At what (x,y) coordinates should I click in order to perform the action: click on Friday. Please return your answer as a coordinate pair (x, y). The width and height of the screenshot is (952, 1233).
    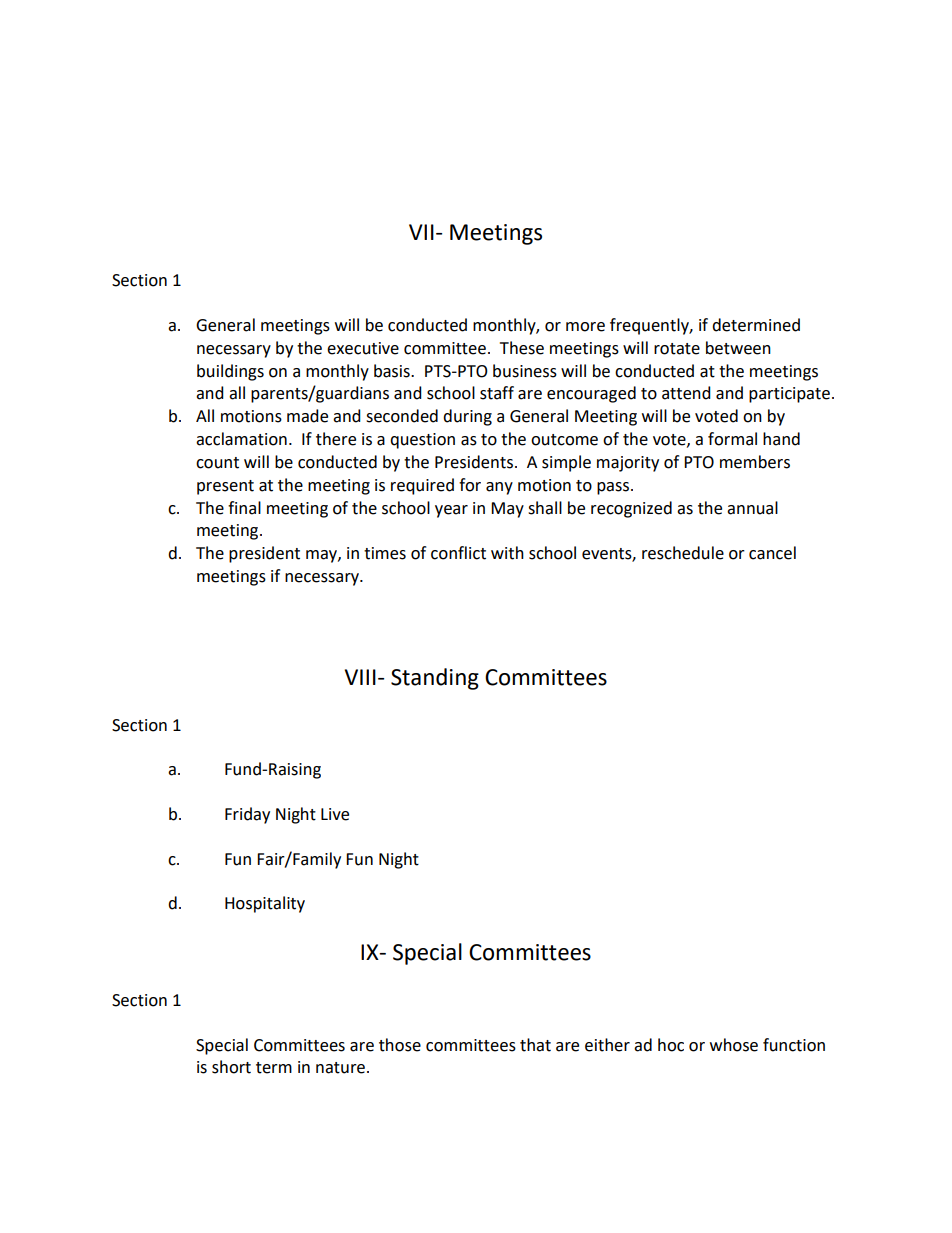
    Looking at the image, I should click on (247, 815).
